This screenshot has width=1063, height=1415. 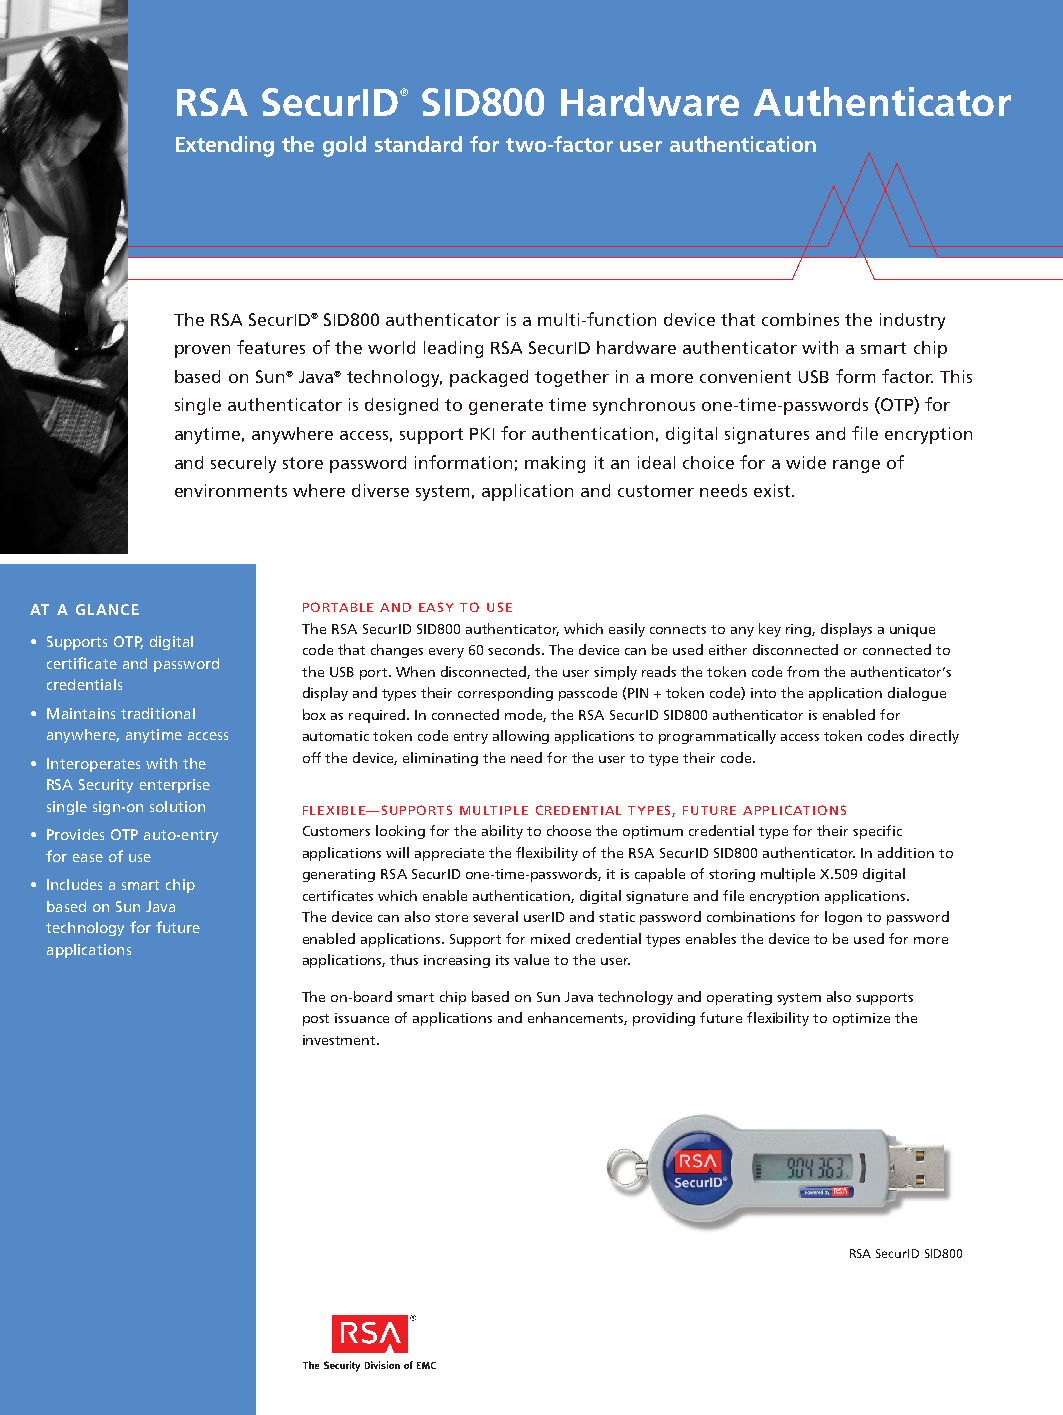 What do you see at coordinates (225, 146) in the screenshot?
I see `Extending` at bounding box center [225, 146].
